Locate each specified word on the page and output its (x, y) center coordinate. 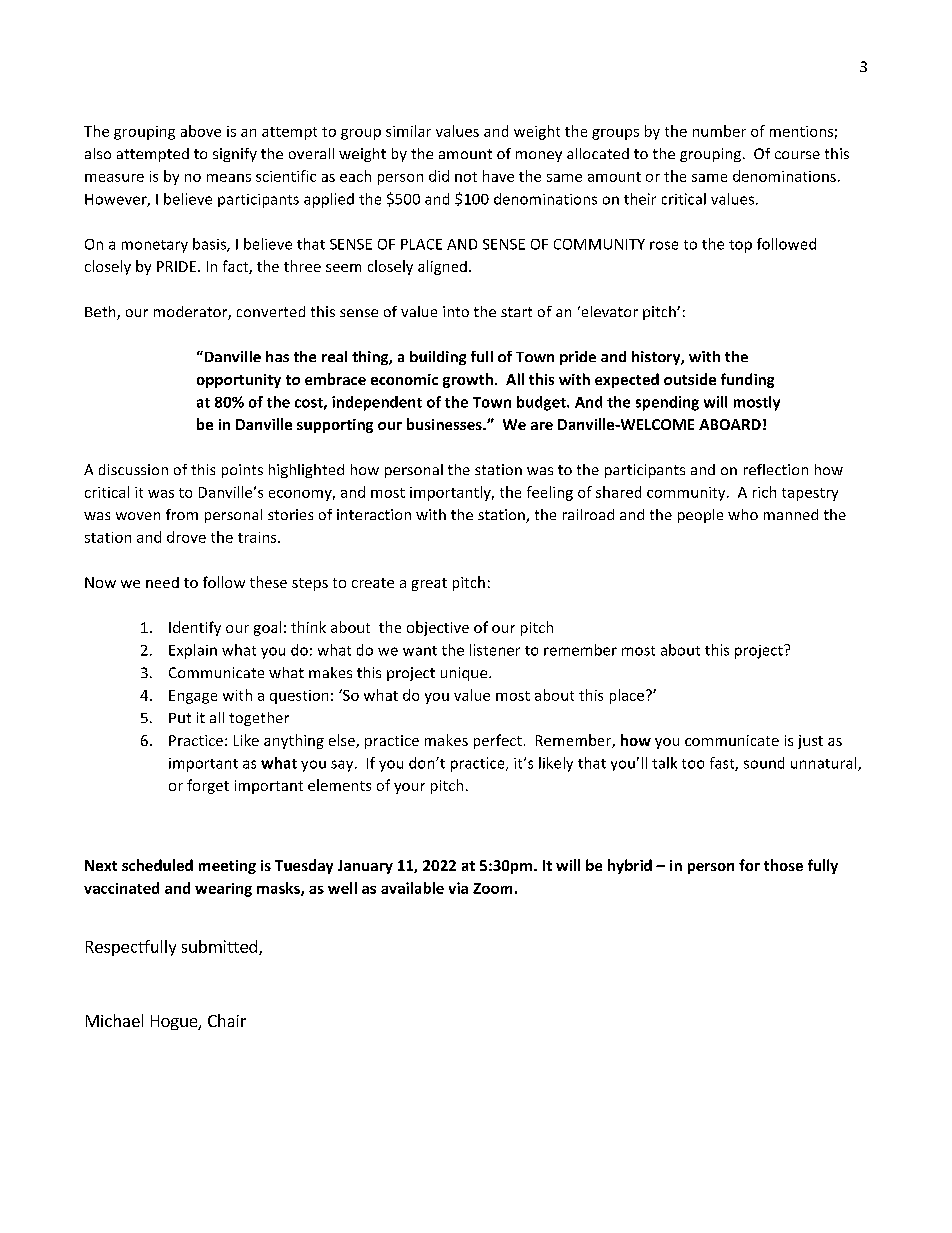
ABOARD (730, 424)
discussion (133, 469)
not (466, 177)
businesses (445, 424)
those (783, 865)
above (201, 131)
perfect (498, 741)
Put (180, 718)
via (458, 888)
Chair (227, 1020)
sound (764, 763)
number (719, 131)
